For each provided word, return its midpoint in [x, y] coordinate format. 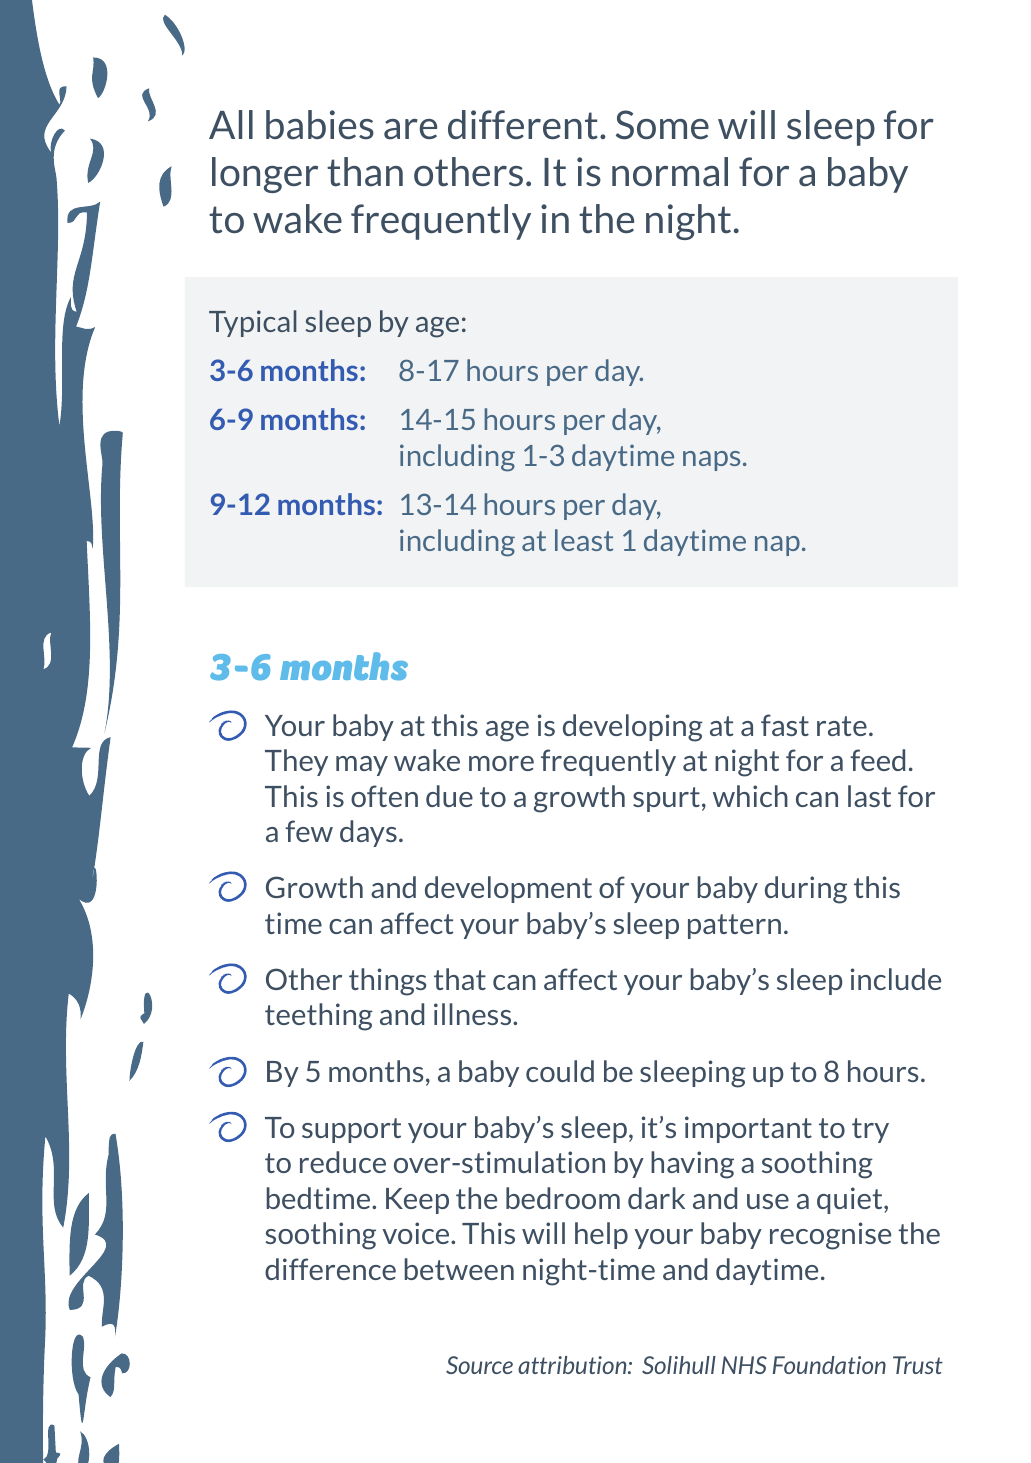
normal [670, 172]
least [584, 540]
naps [711, 461]
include [896, 979]
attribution [573, 1365]
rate [842, 726]
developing [633, 728]
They [296, 762]
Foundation [829, 1365]
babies [320, 125]
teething [319, 1017]
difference [330, 1269]
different [523, 125]
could [560, 1071]
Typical [253, 323]
